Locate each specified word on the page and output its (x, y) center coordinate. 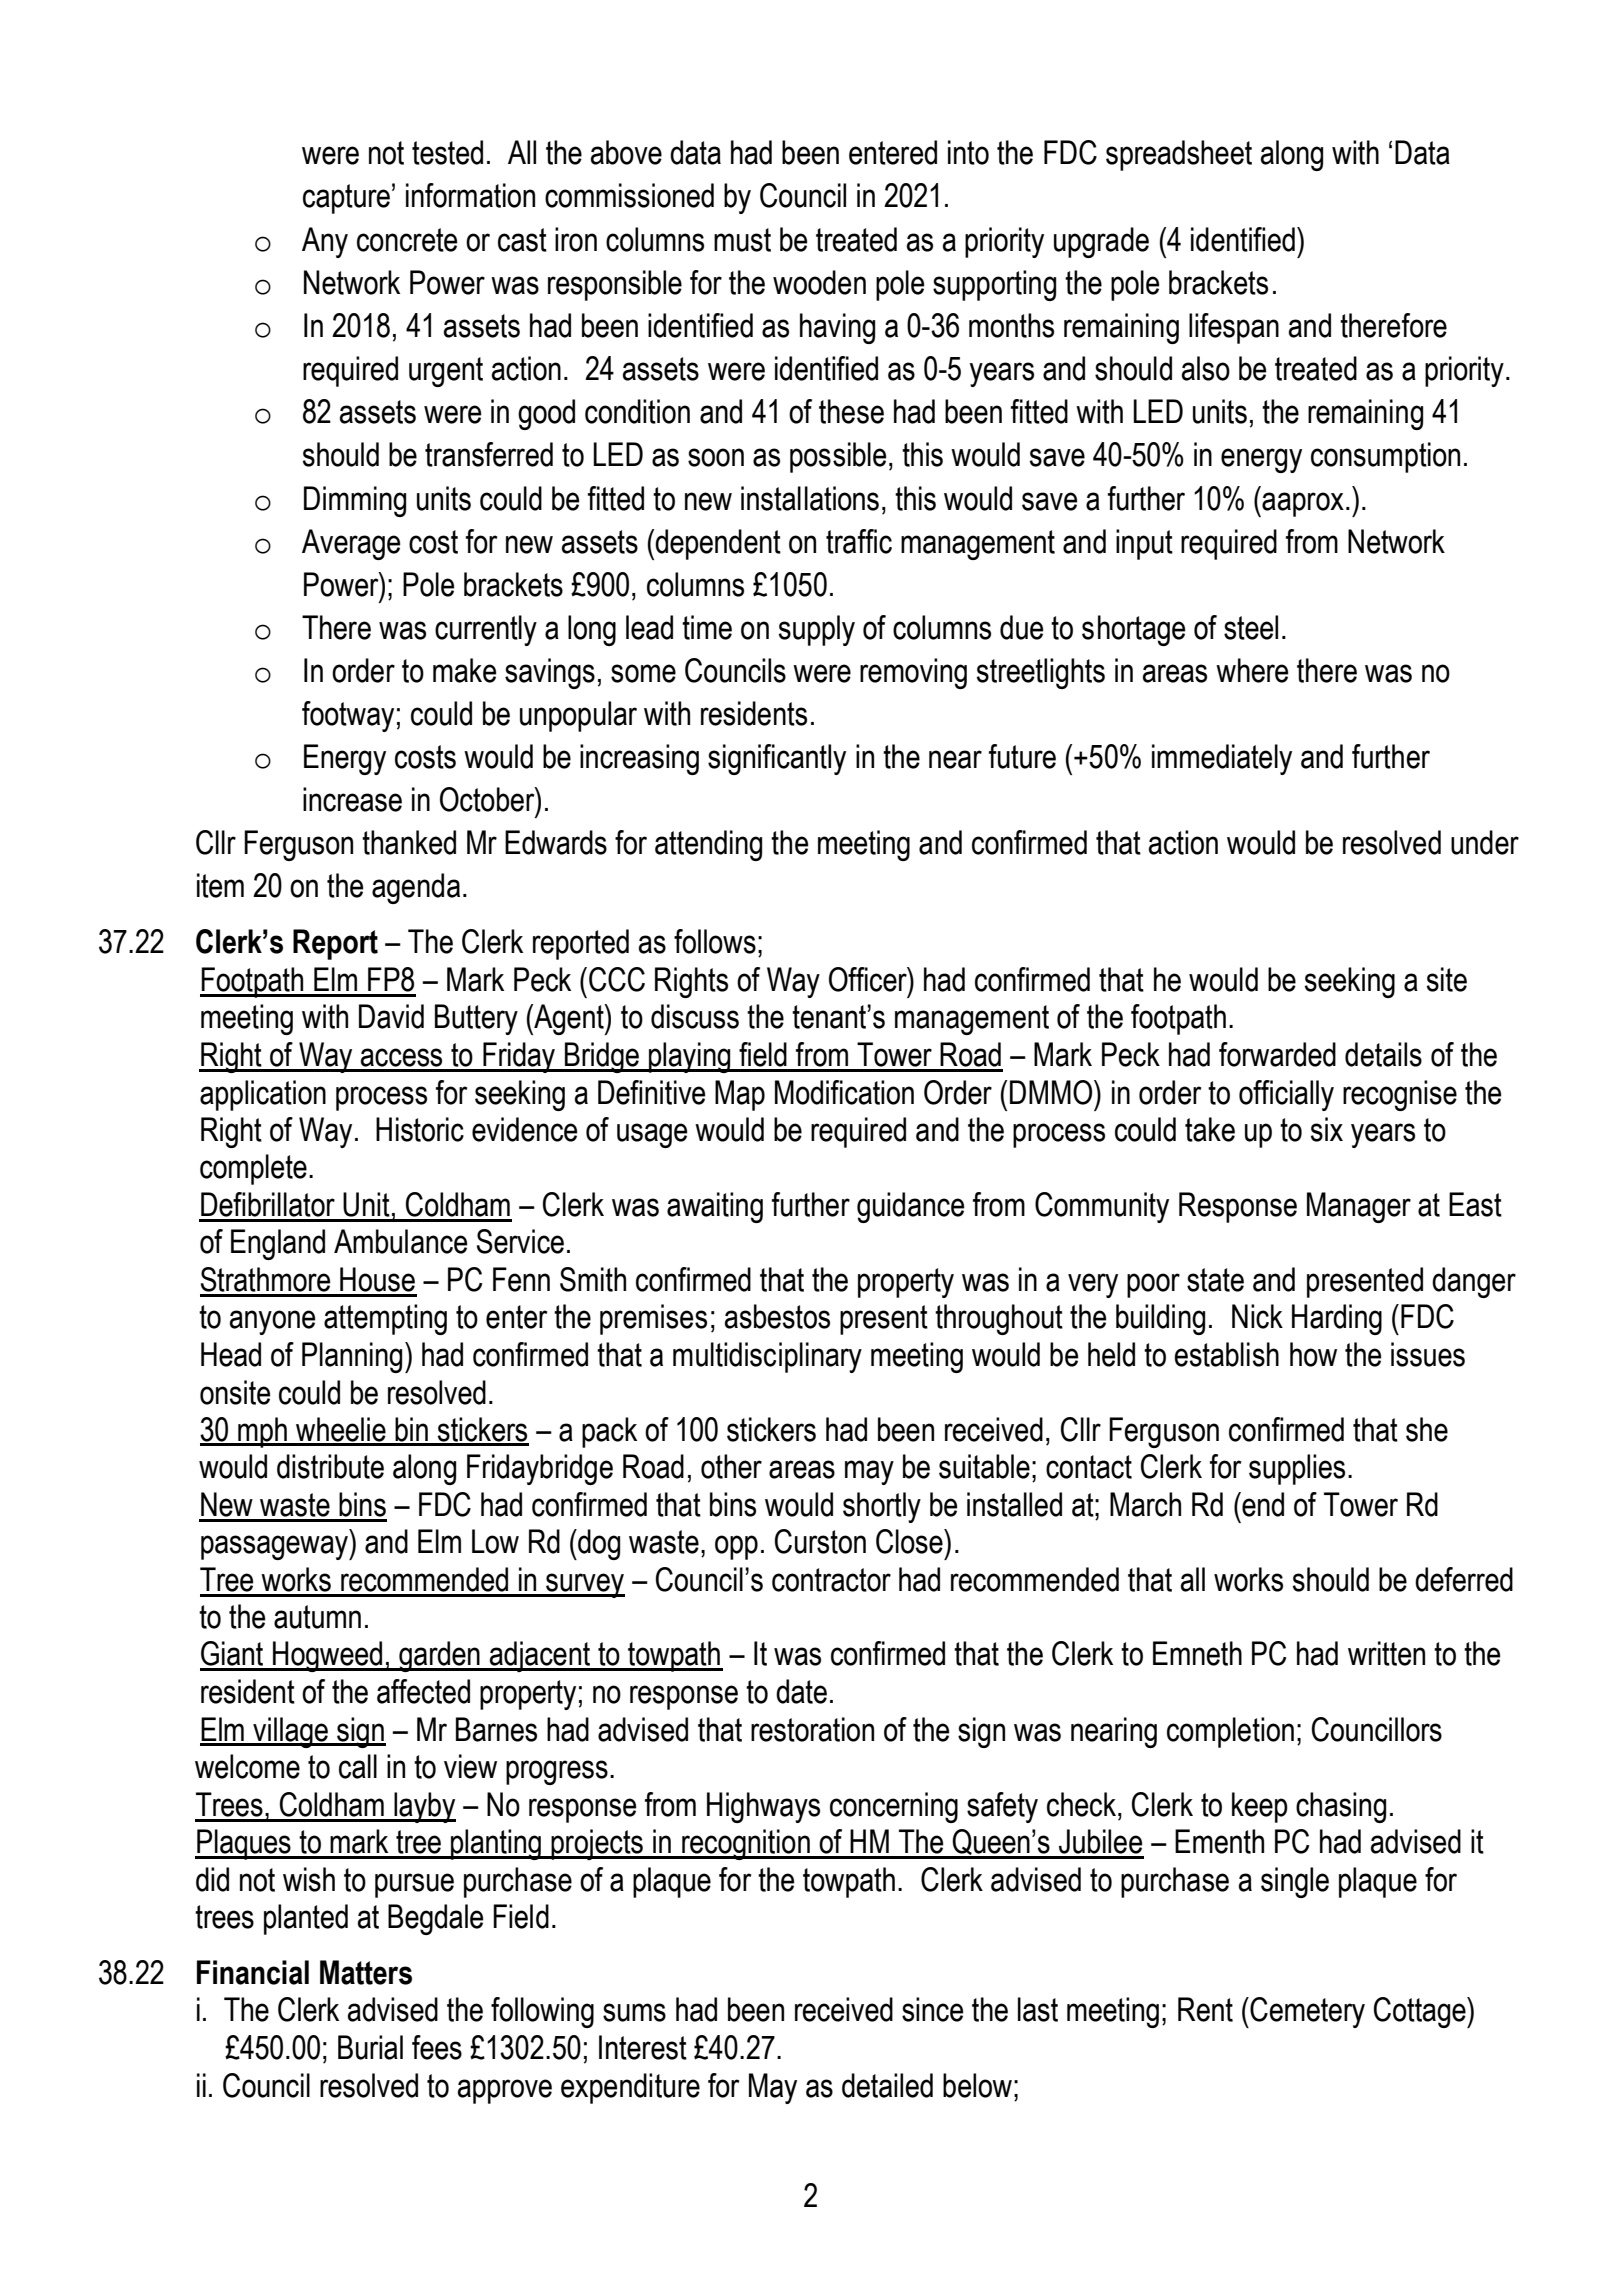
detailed (887, 2085)
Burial (370, 2047)
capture (346, 199)
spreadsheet (1179, 155)
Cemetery (1306, 2012)
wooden (819, 282)
